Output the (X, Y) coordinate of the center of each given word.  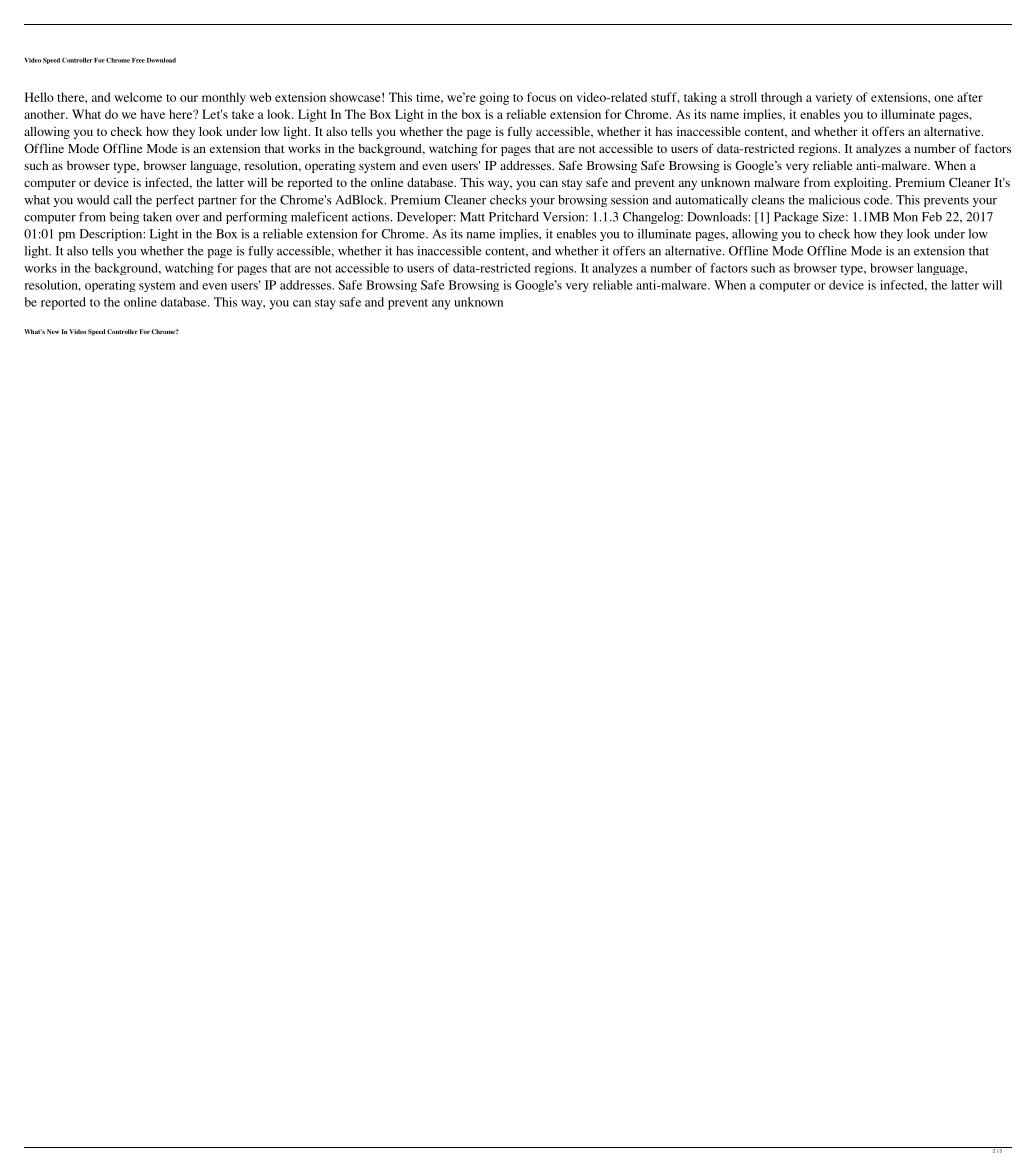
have (153, 114)
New (53, 331)
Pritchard (514, 217)
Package (796, 218)
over (188, 218)
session (629, 200)
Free (138, 60)
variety (833, 98)
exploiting (862, 183)
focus (541, 97)
